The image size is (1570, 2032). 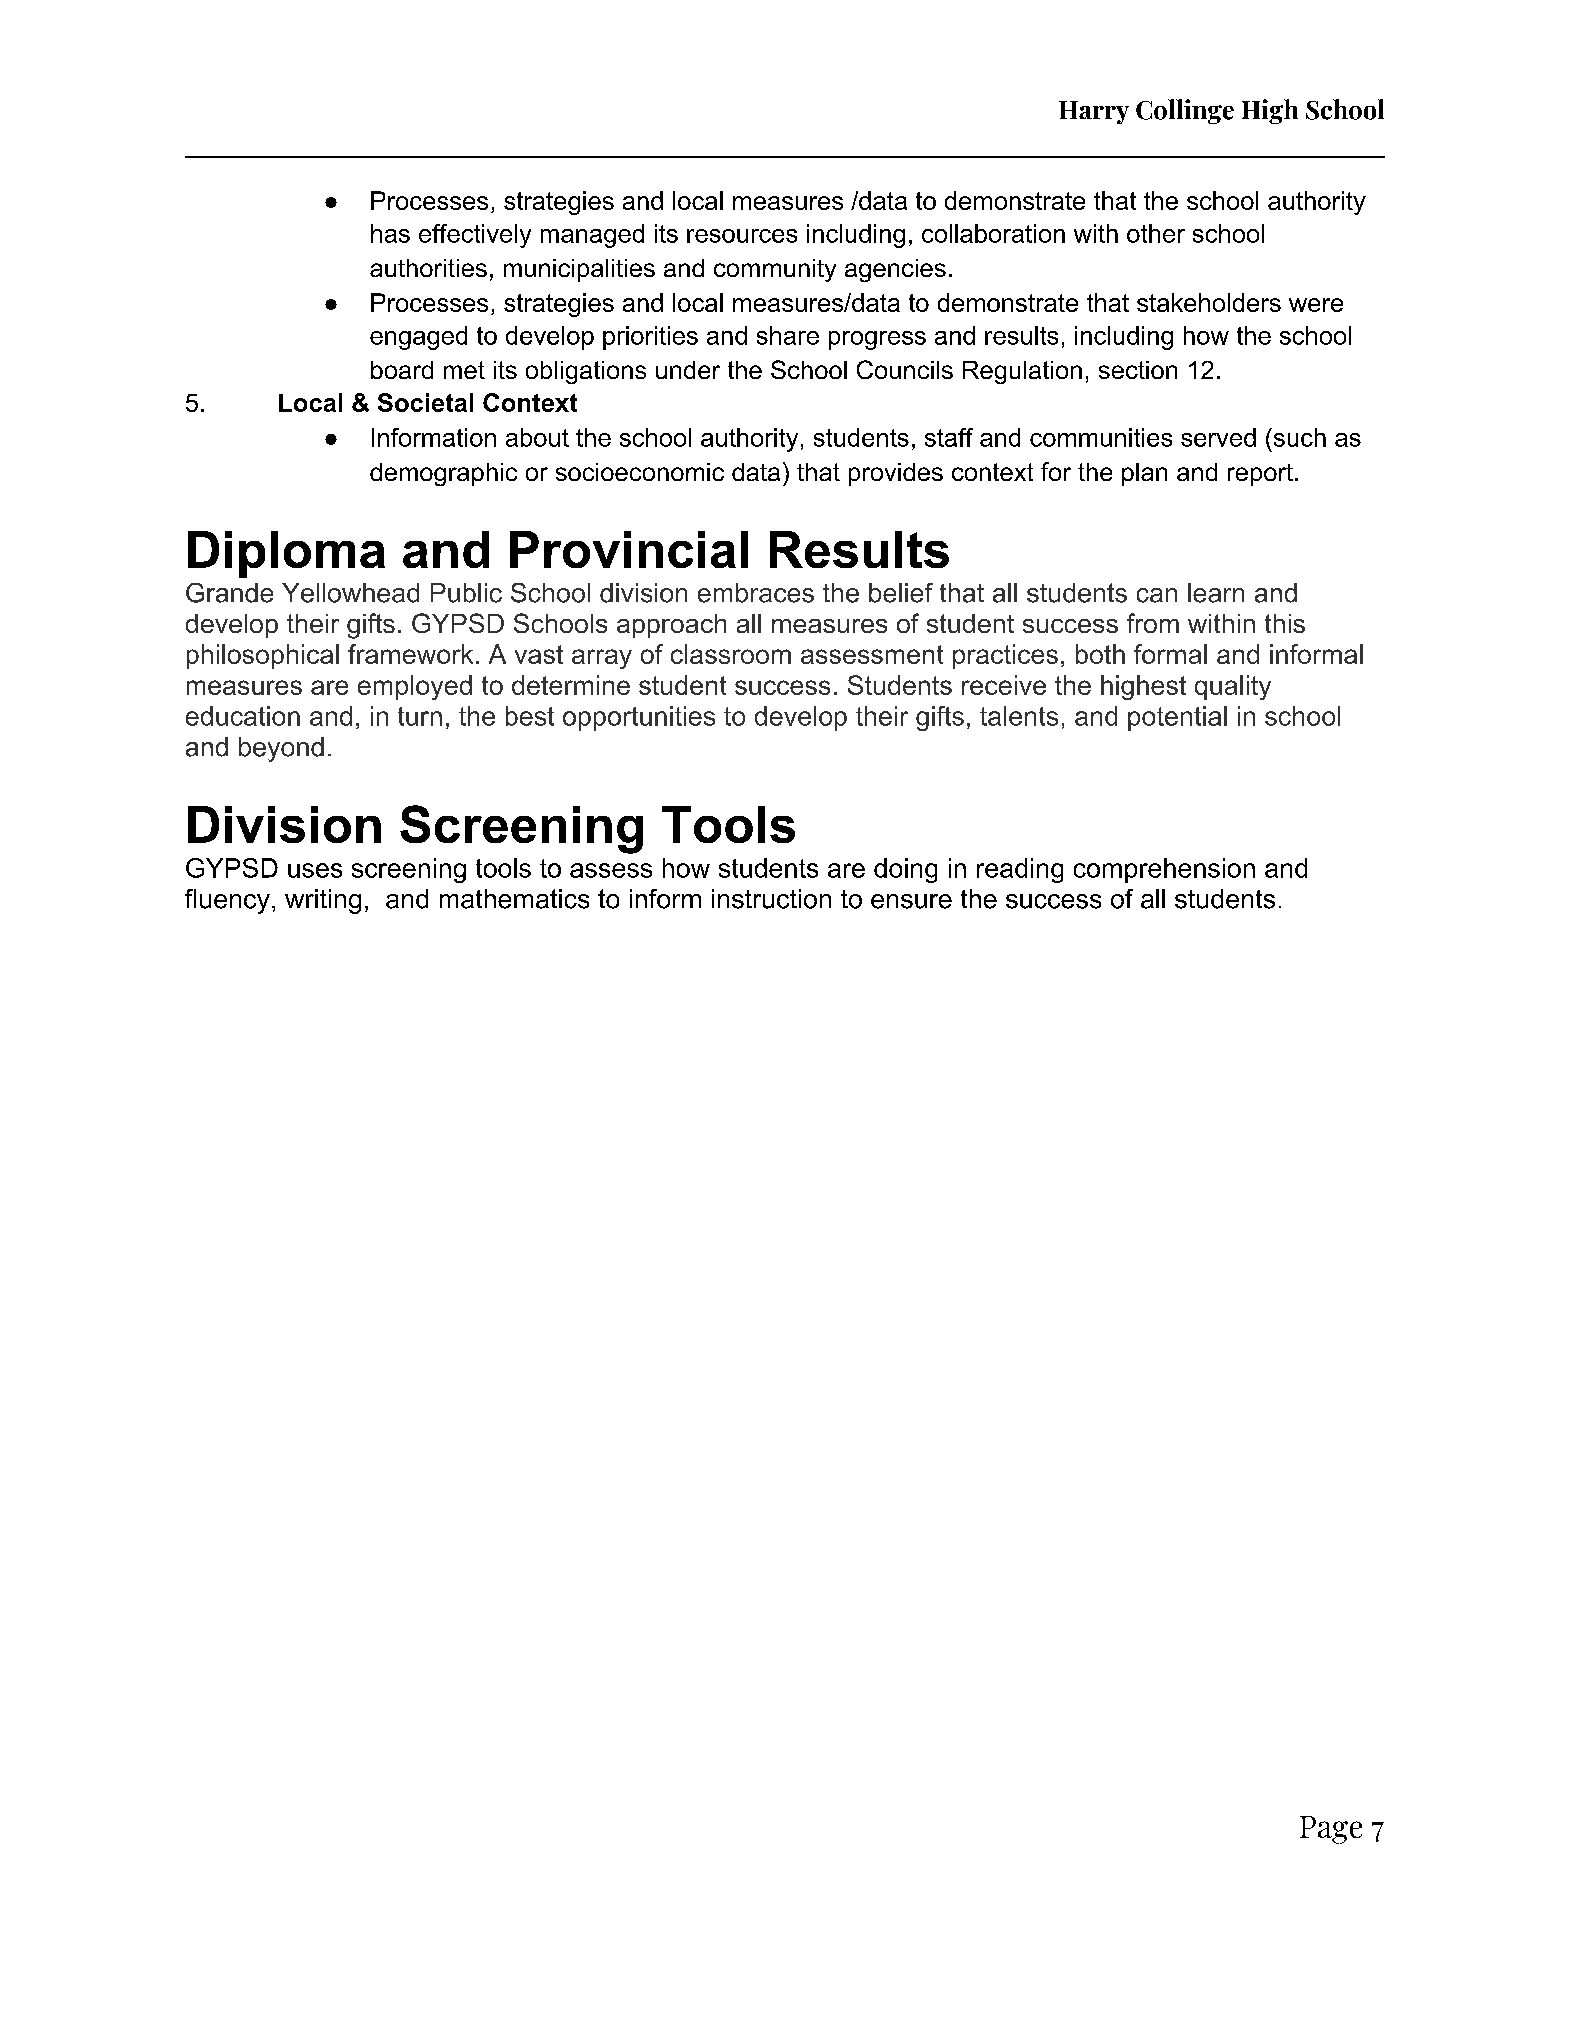 What do you see at coordinates (1156, 233) in the screenshot?
I see `other` at bounding box center [1156, 233].
